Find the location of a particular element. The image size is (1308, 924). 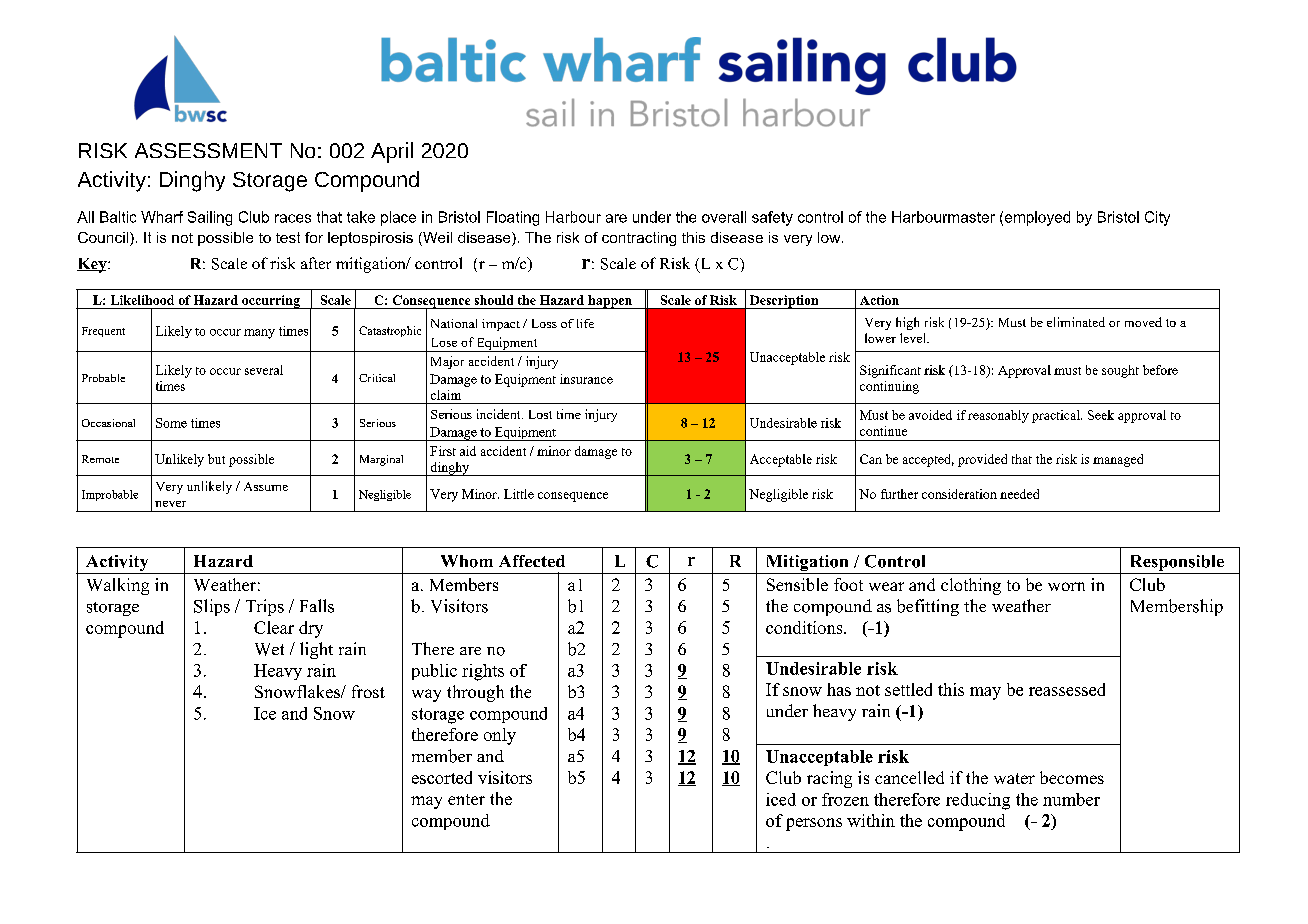

needed is located at coordinates (1019, 494).
